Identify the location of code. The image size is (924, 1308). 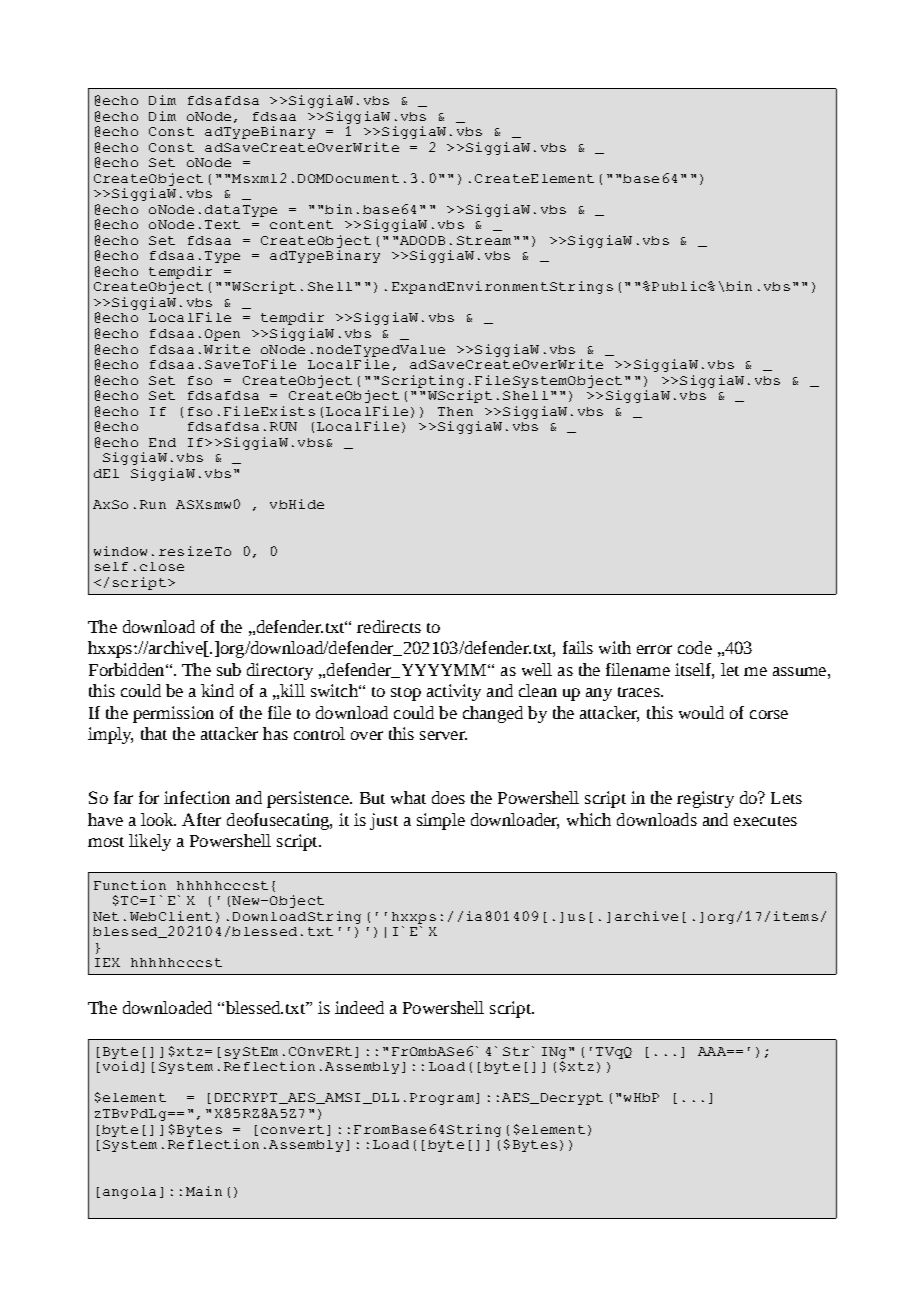
(695, 647).
